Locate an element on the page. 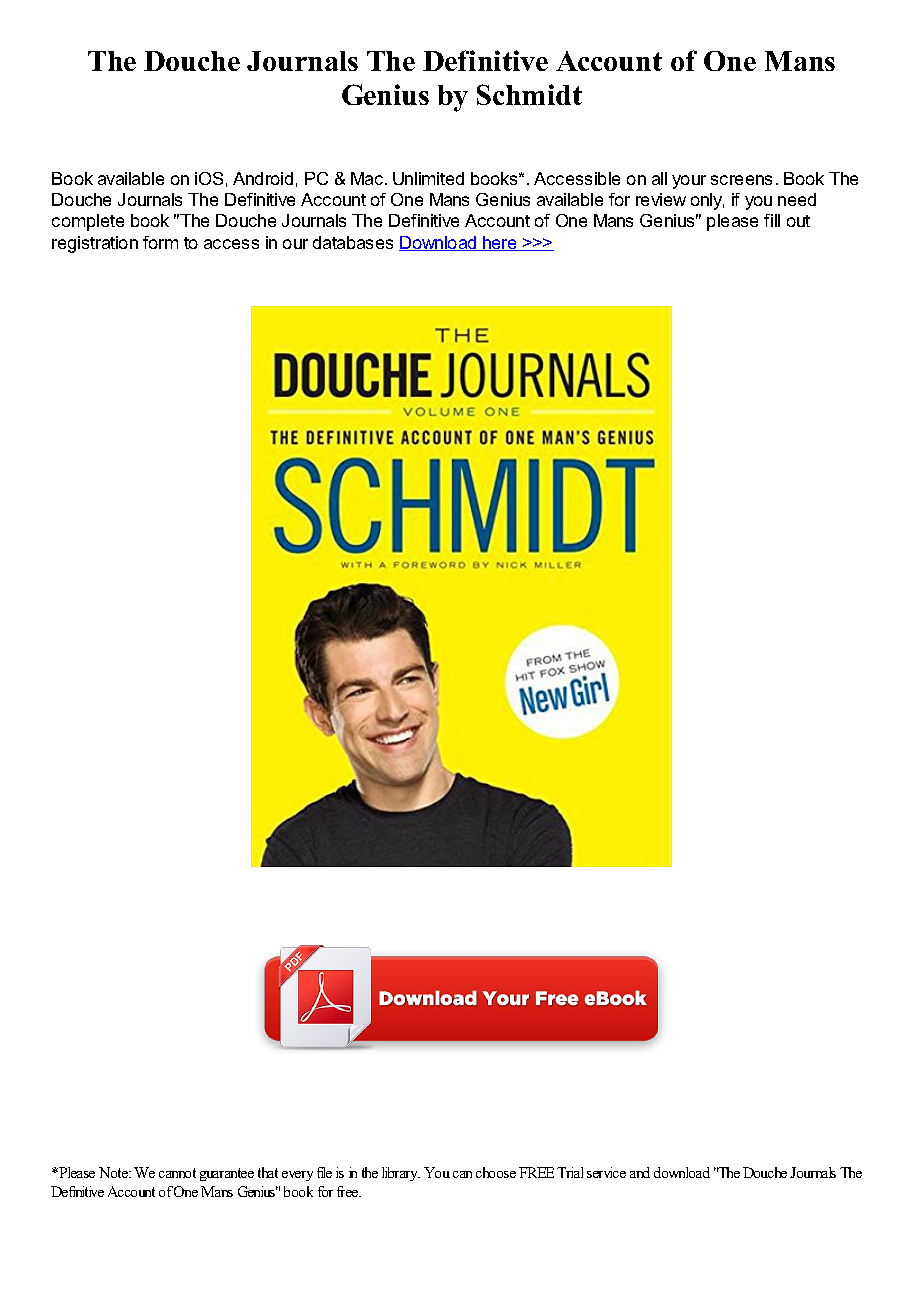 This page has height=1308, width=924. databases is located at coordinates (353, 242).
